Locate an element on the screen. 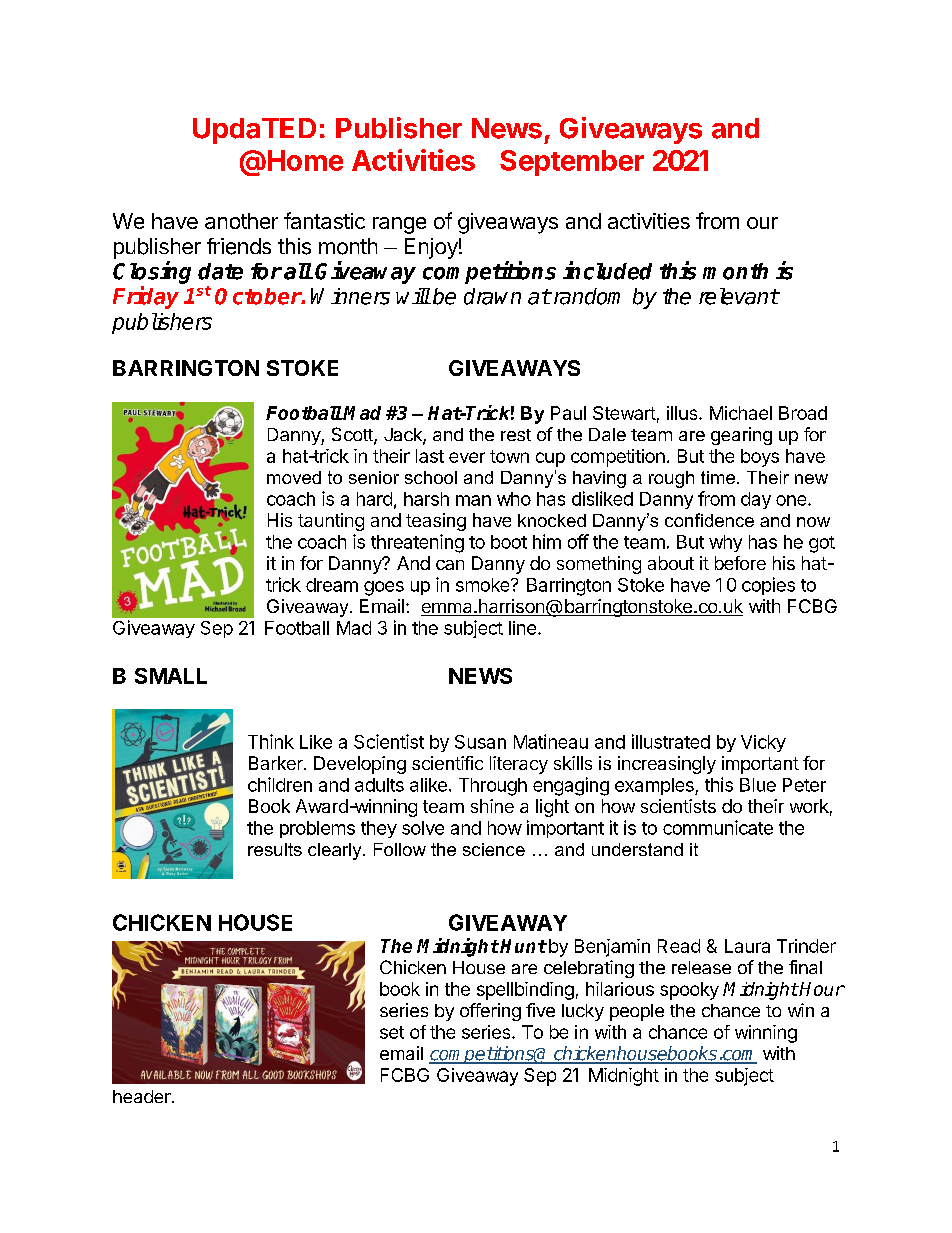  why is located at coordinates (725, 543).
